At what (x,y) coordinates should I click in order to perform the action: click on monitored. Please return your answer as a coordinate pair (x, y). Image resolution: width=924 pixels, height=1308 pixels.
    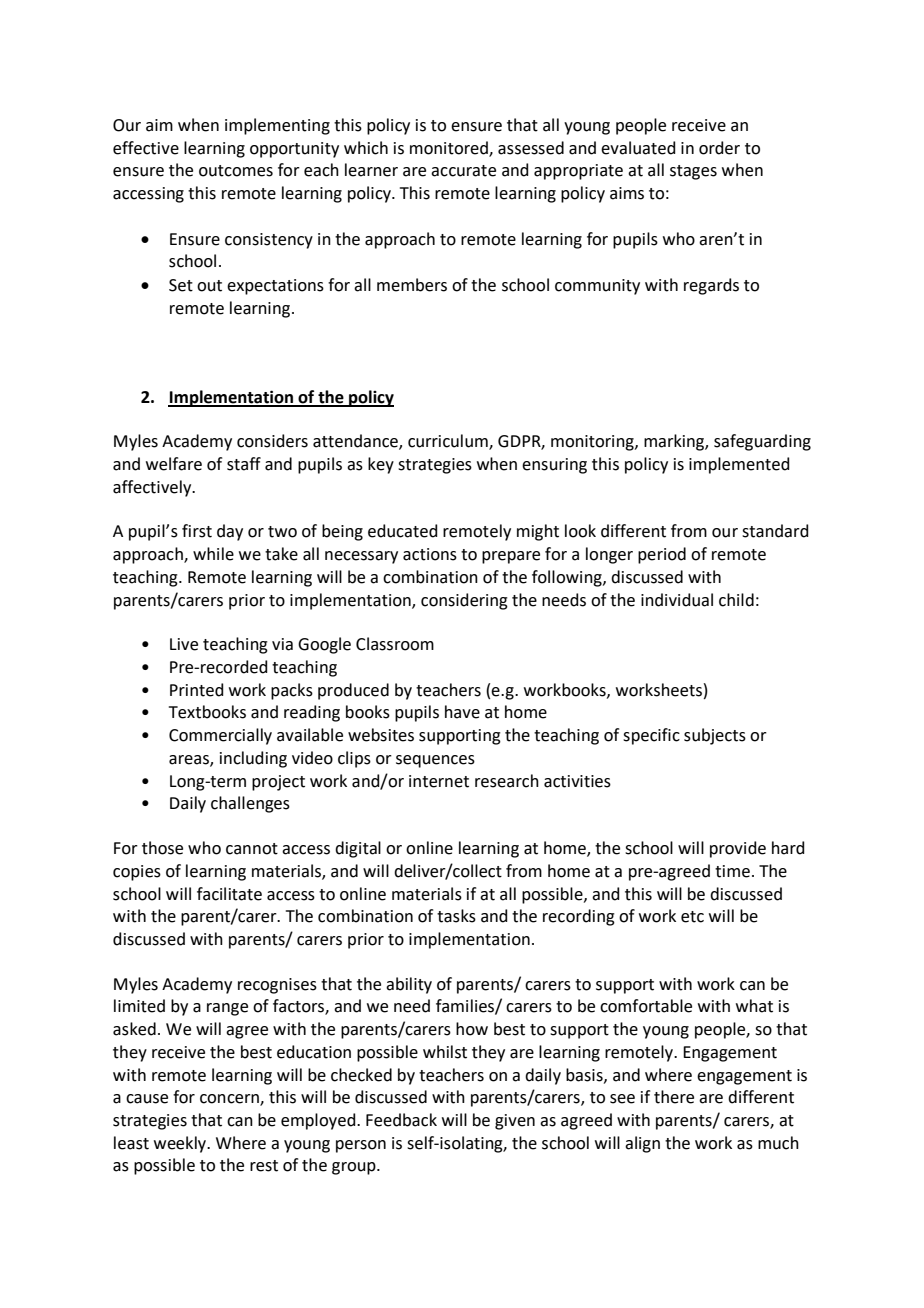
    Looking at the image, I should click on (450, 148).
